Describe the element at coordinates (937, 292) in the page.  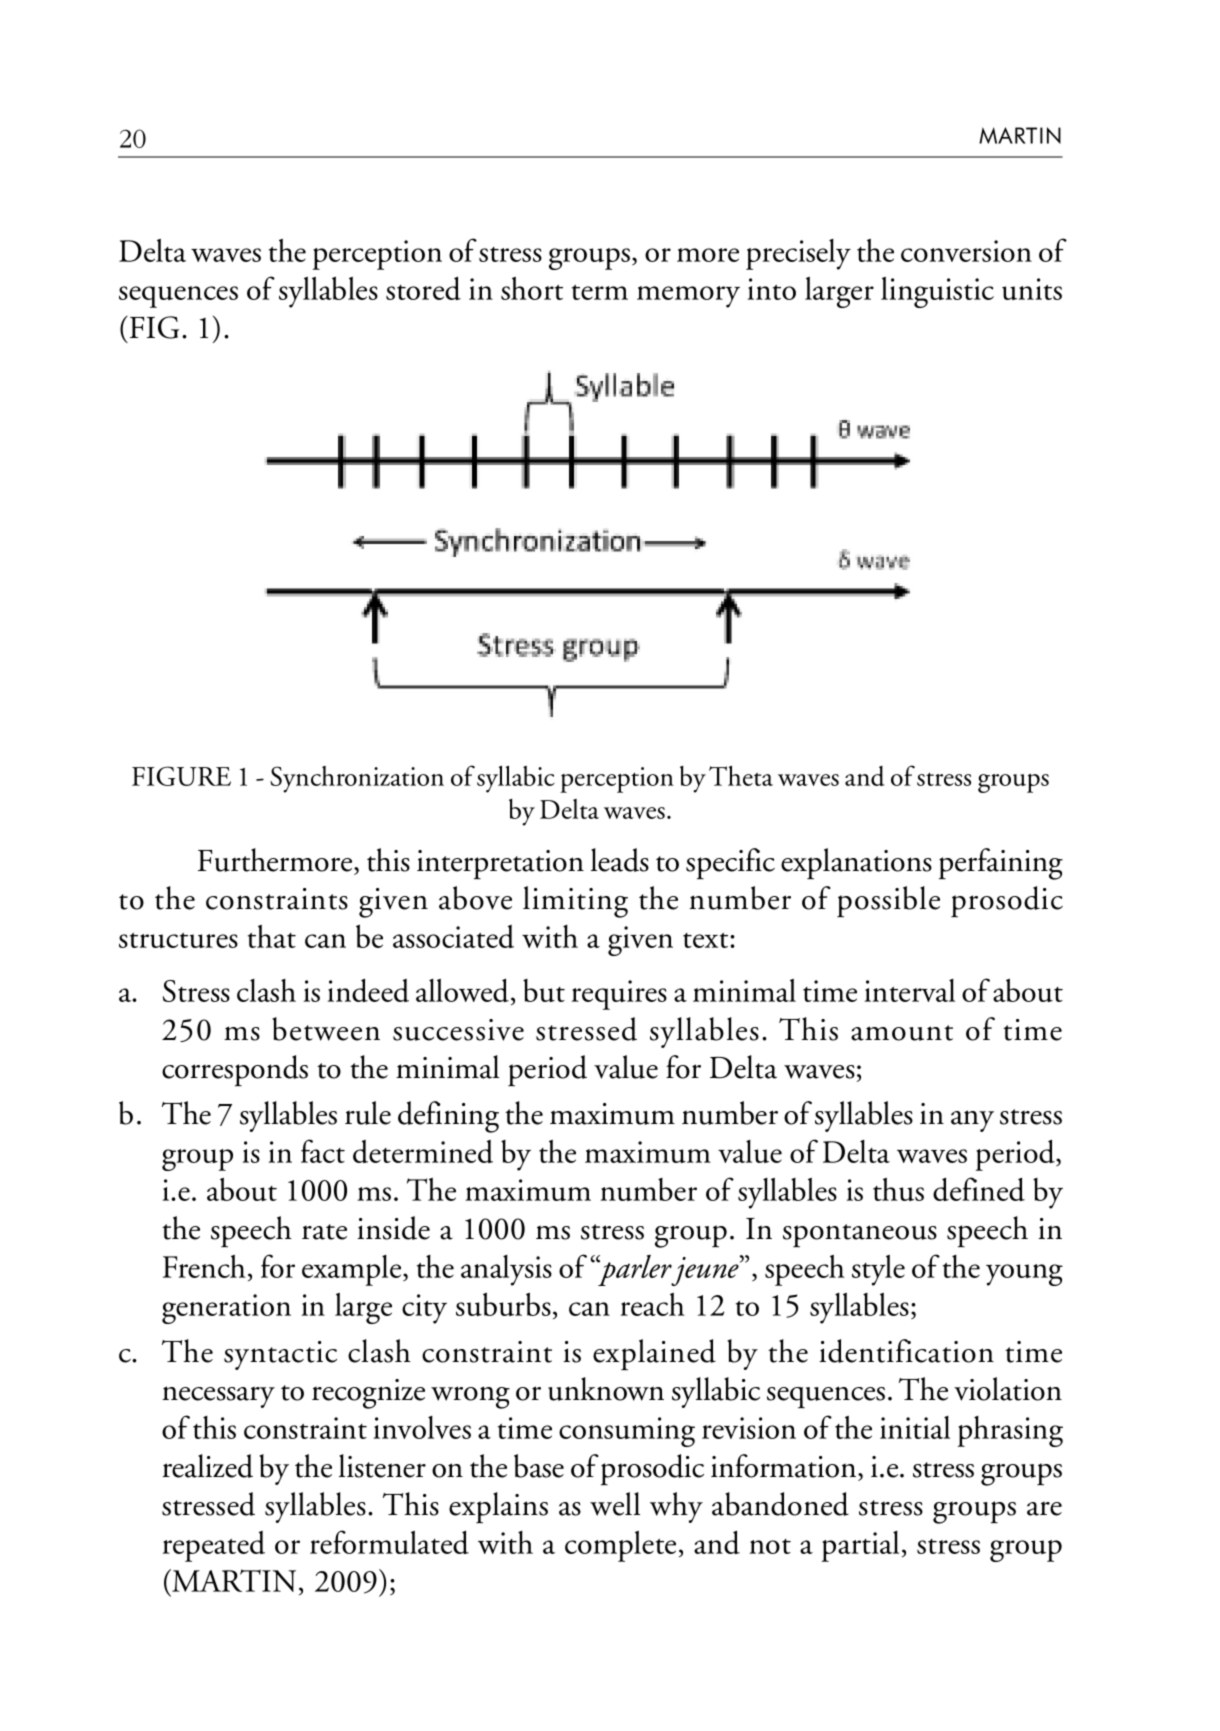
I see `linguistic` at that location.
